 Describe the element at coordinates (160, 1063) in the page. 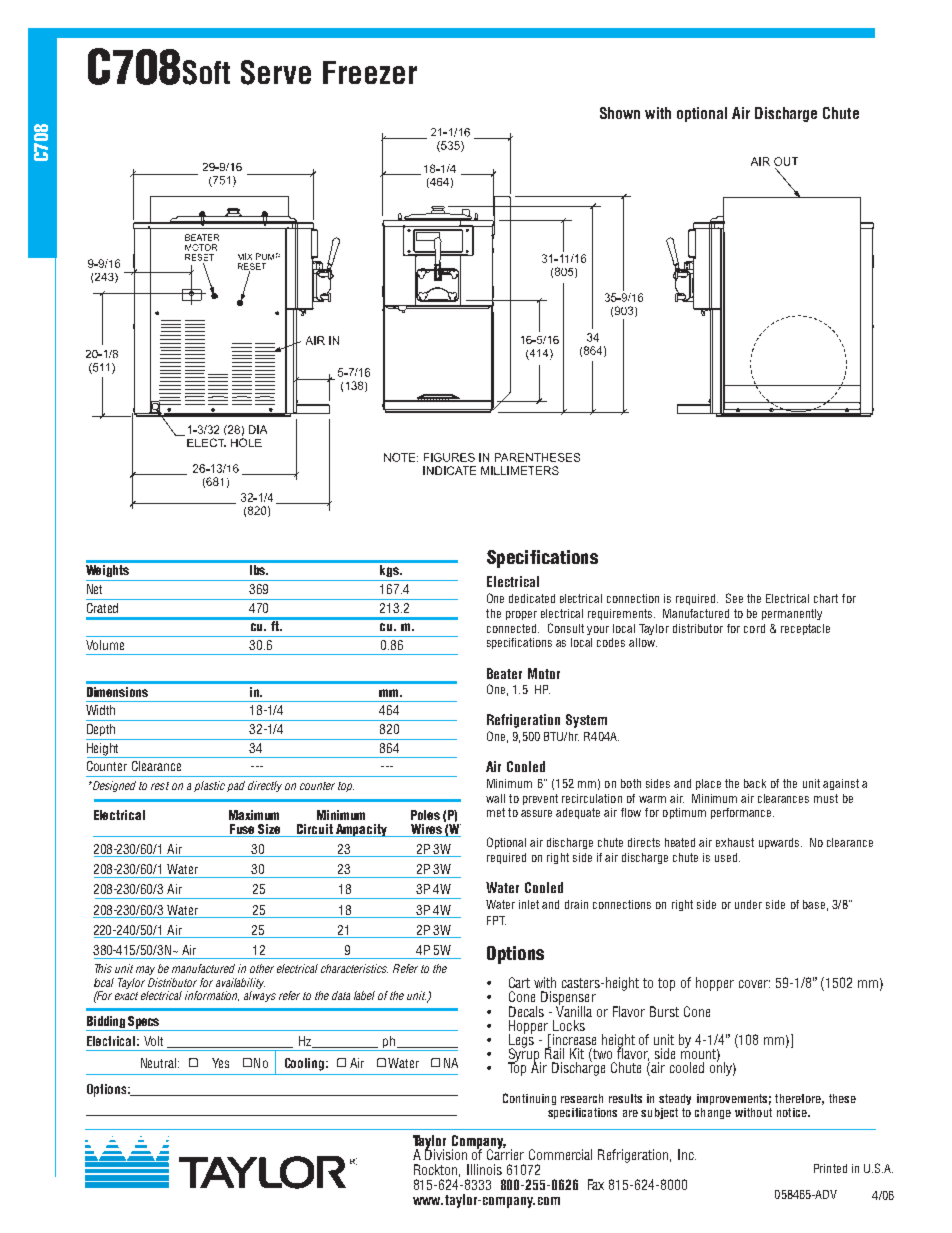

I see `Neutral` at that location.
